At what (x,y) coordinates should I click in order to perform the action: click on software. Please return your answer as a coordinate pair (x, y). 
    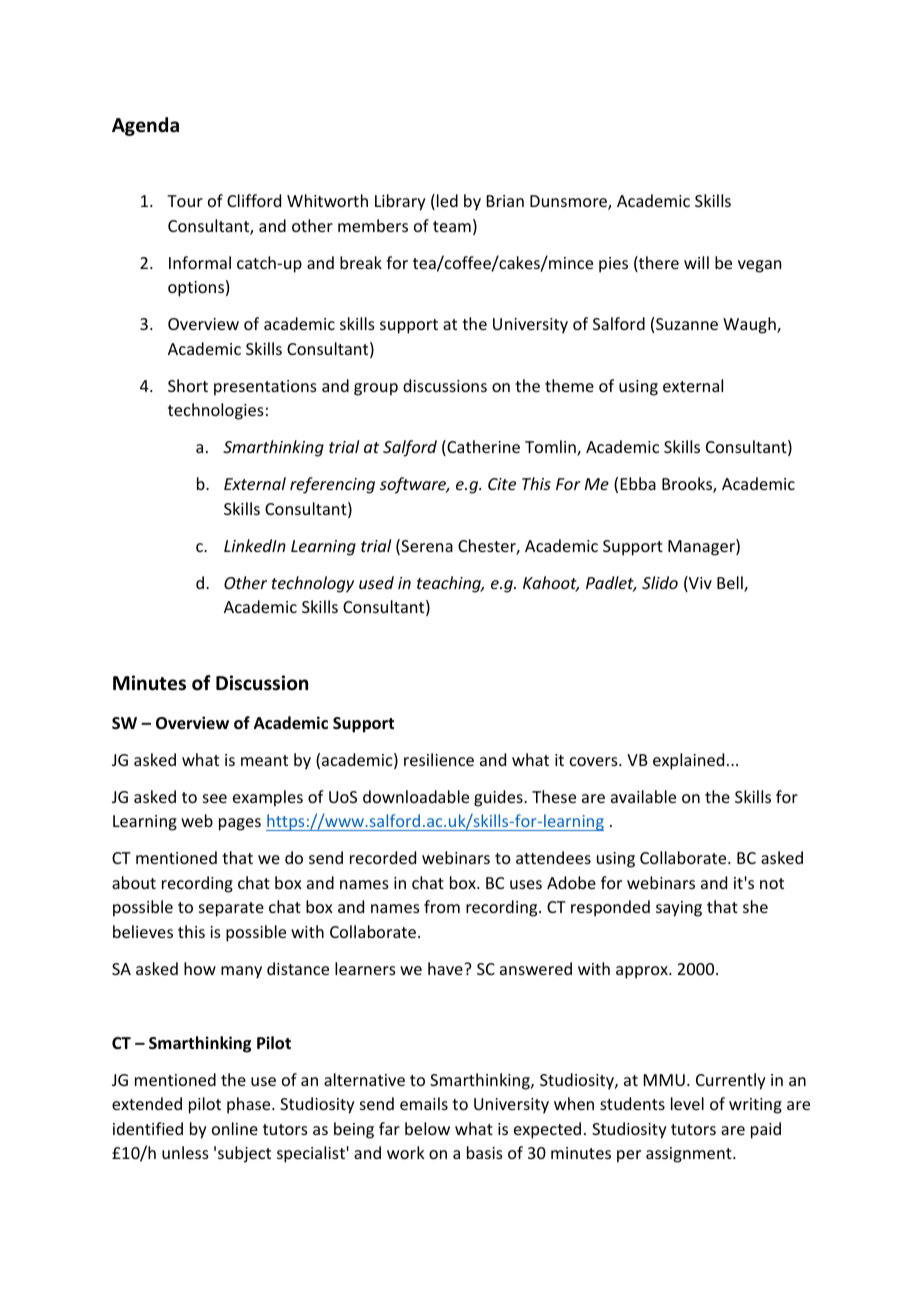
    Looking at the image, I should click on (414, 485).
